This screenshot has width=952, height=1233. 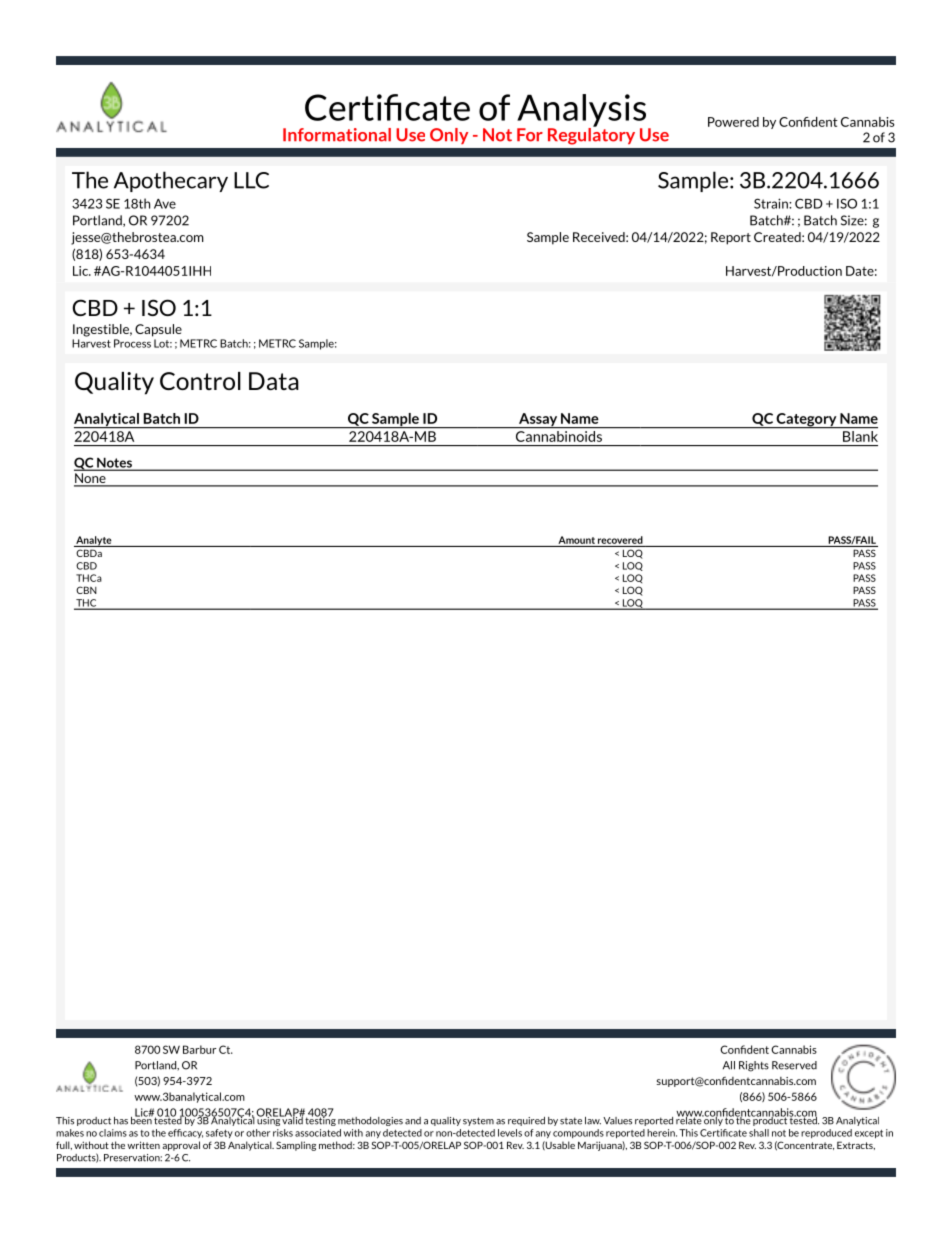 I want to click on Assay, so click(x=538, y=420).
